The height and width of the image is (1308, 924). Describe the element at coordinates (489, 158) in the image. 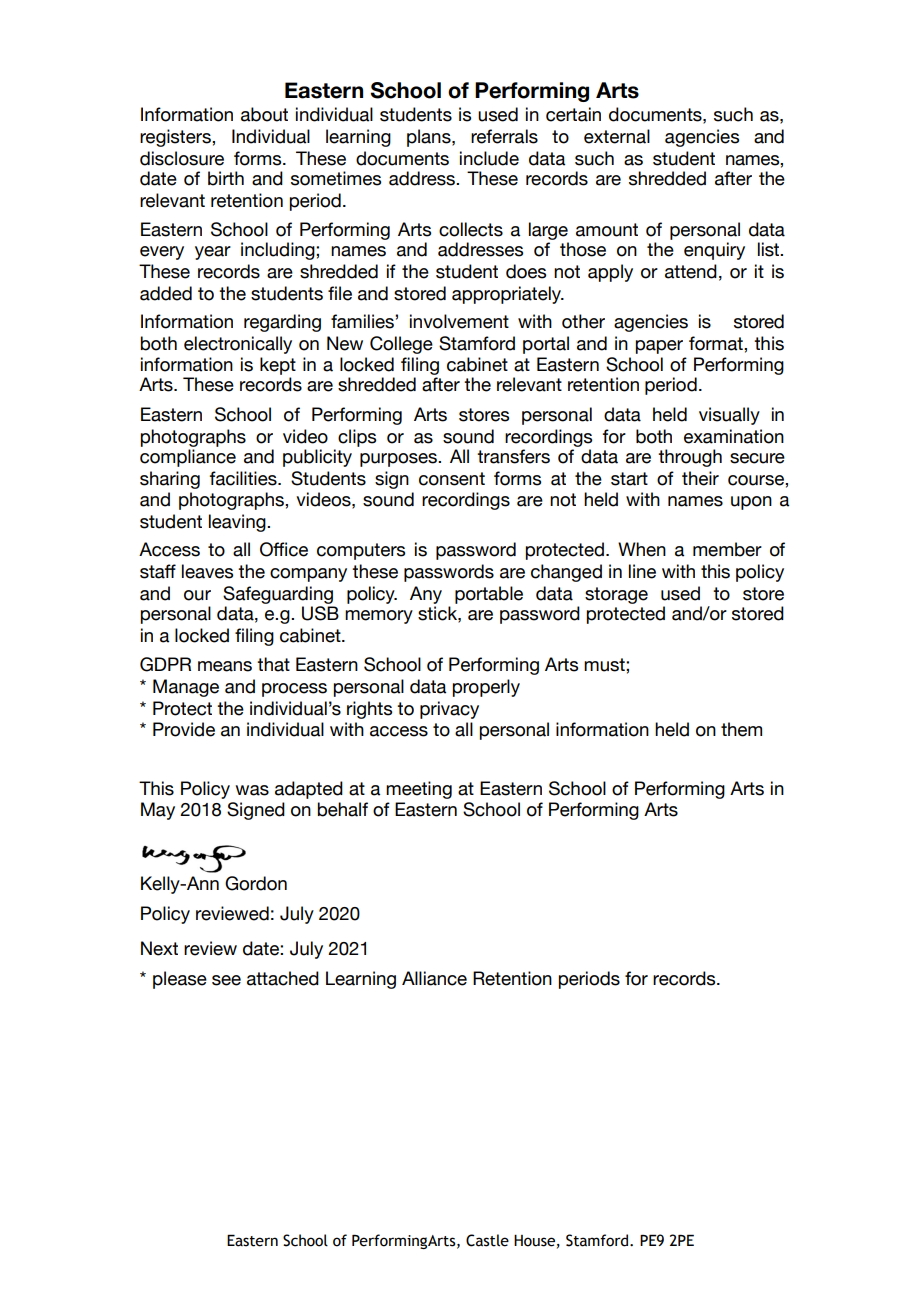

I see `include` at that location.
